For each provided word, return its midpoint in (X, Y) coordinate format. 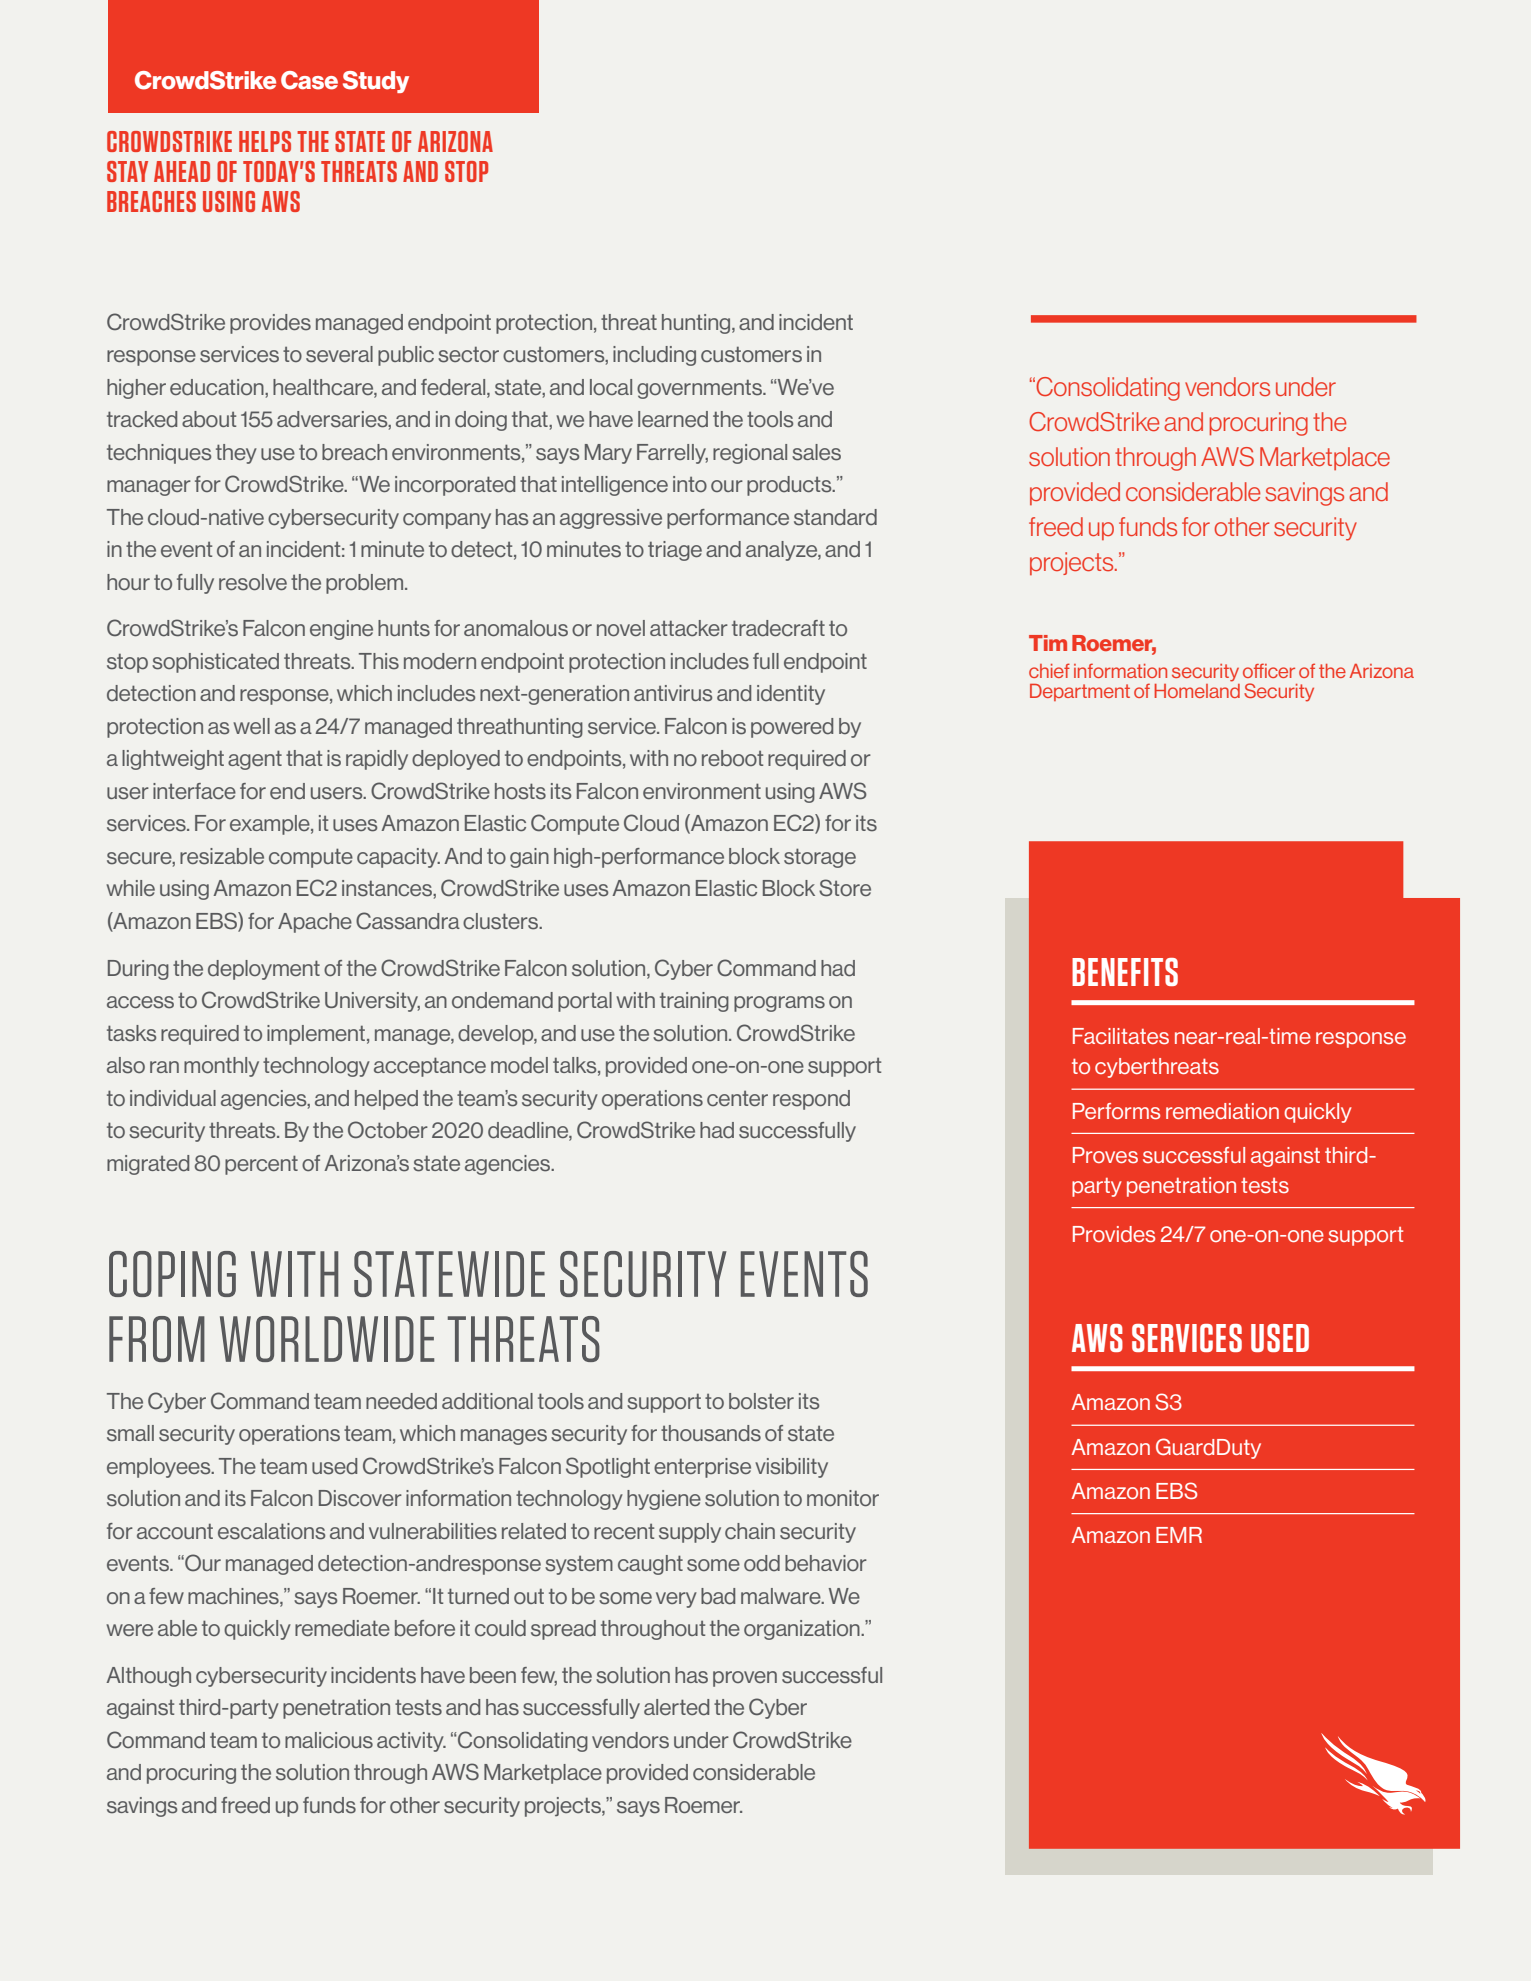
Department (1080, 692)
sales (816, 452)
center (737, 1098)
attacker (689, 628)
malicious (329, 1740)
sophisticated (215, 663)
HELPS (265, 141)
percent (261, 1165)
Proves (1105, 1155)
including (654, 356)
